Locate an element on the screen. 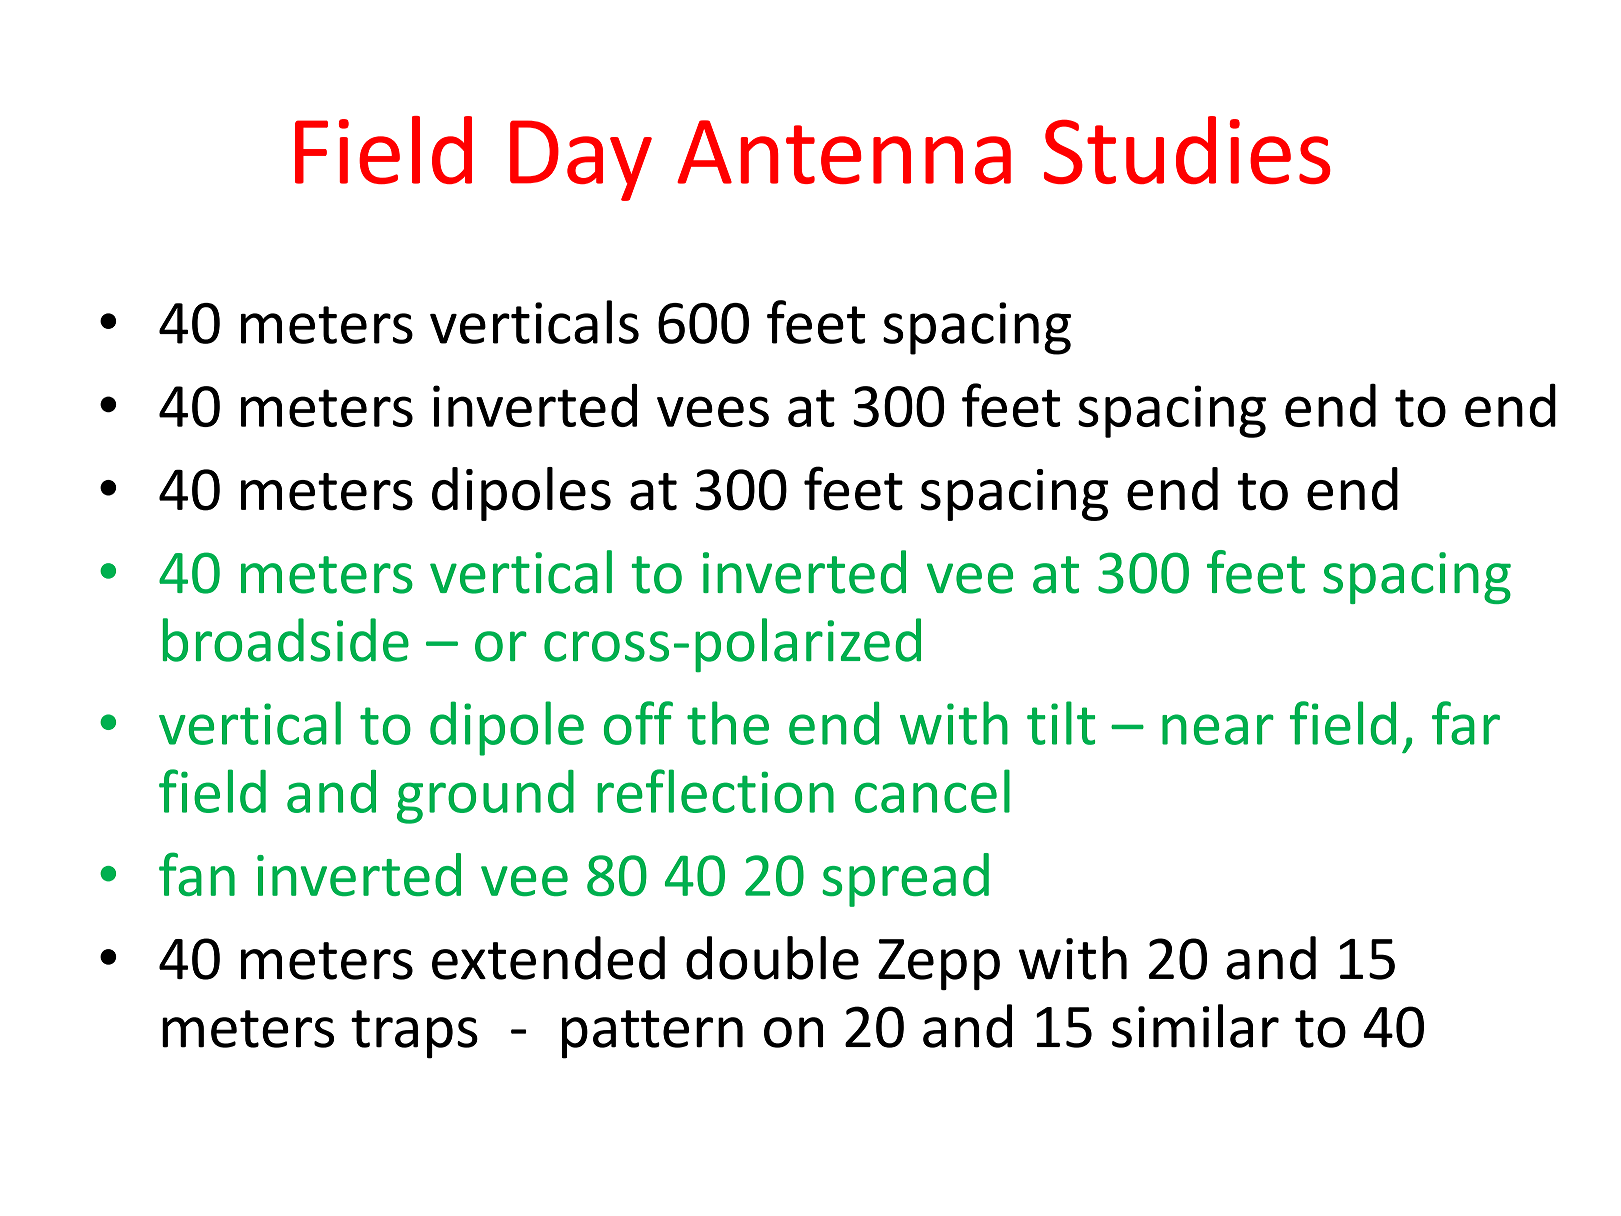 This screenshot has height=1216, width=1621. traps is located at coordinates (414, 1034).
